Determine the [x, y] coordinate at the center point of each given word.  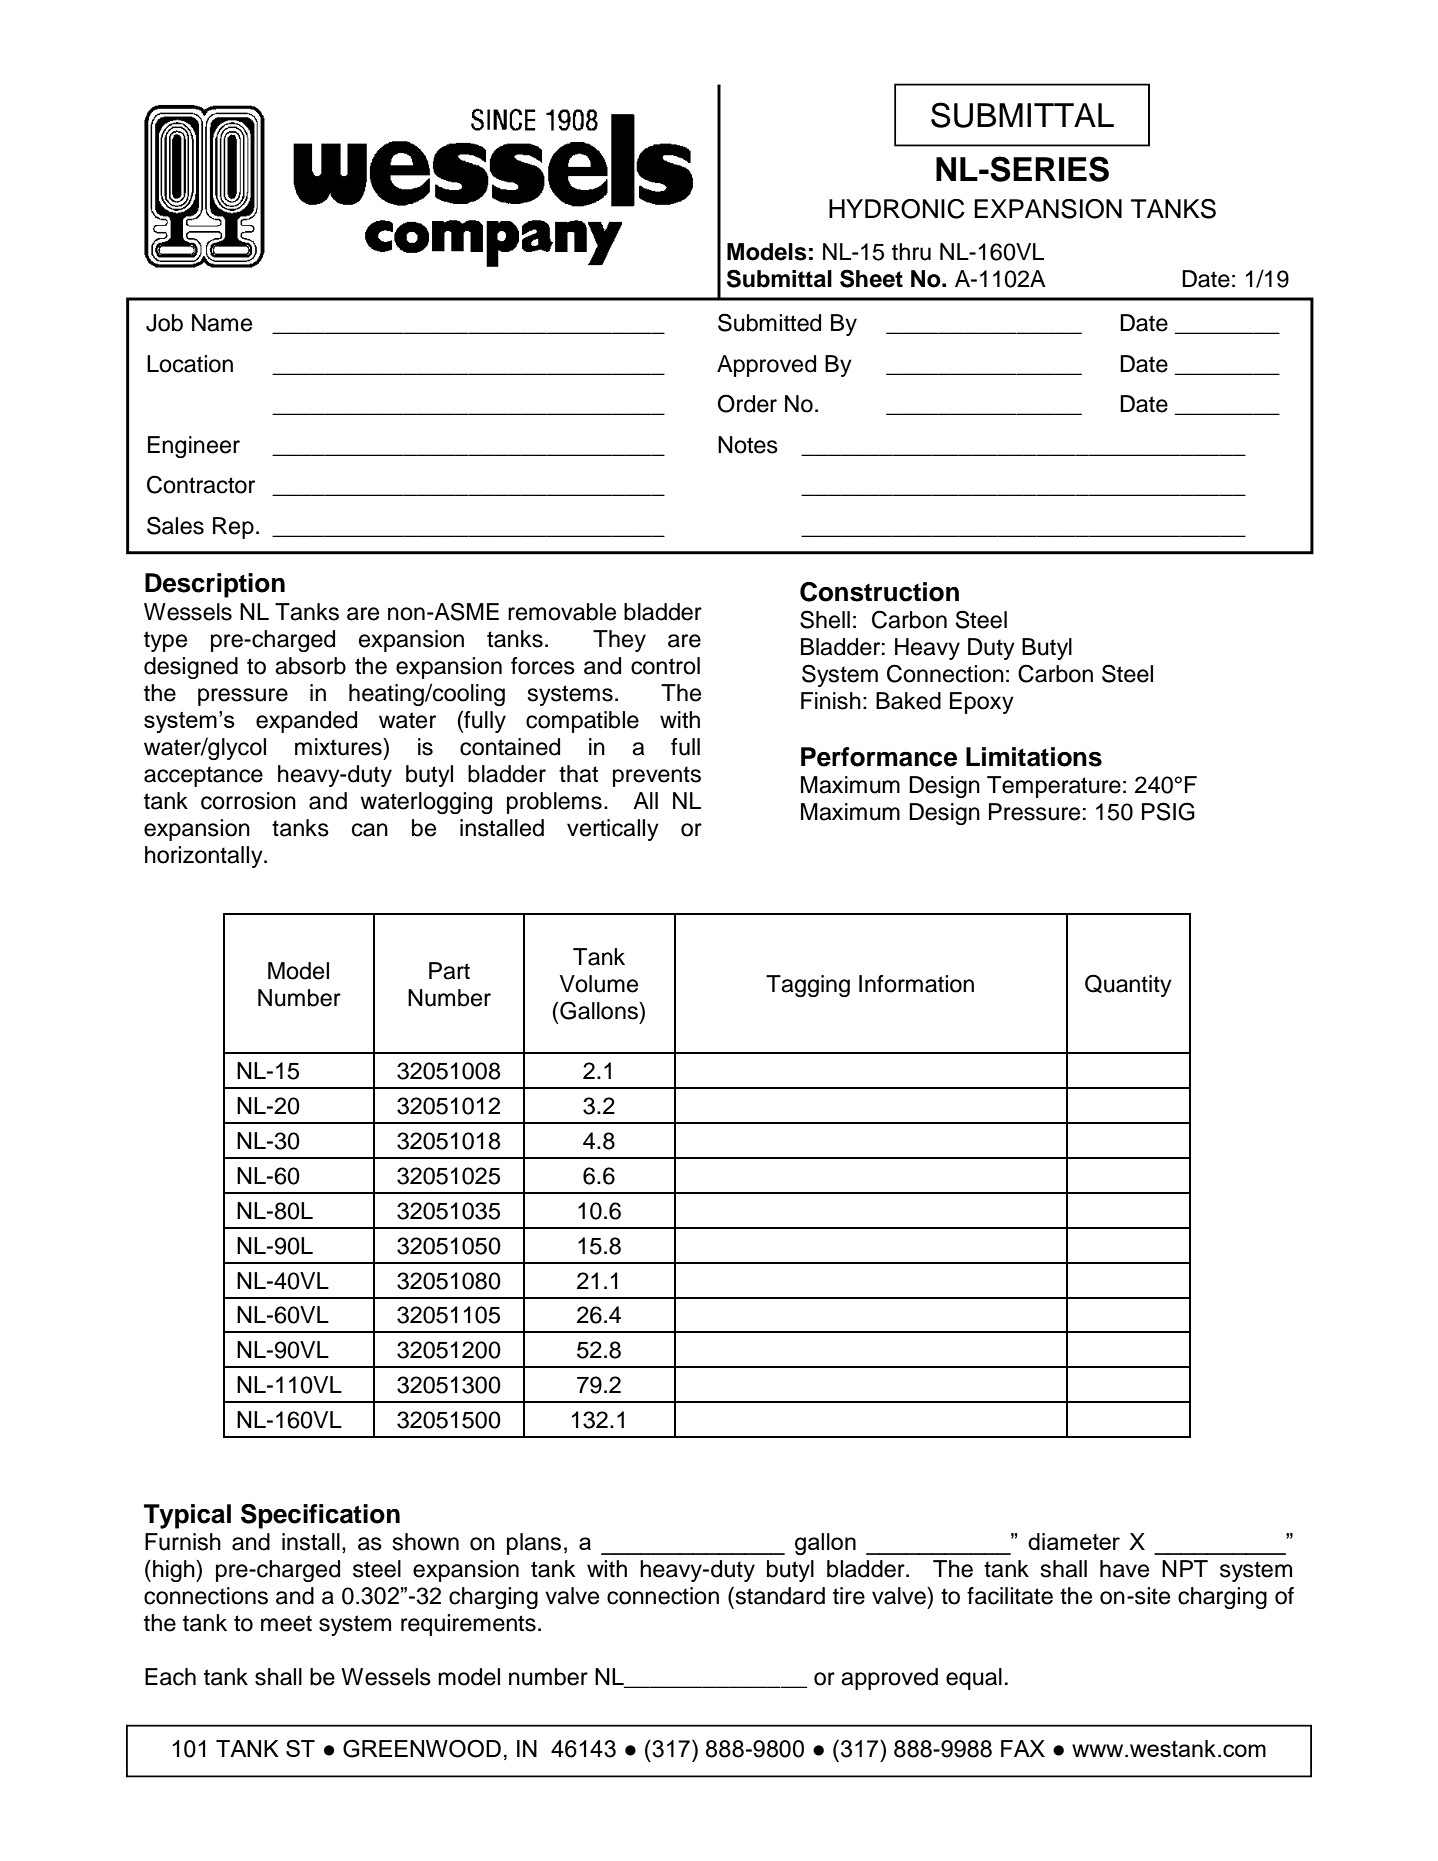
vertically [613, 830]
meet [286, 1623]
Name [222, 323]
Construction [879, 592]
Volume [599, 984]
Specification [320, 1516]
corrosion [248, 801]
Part [449, 971]
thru [911, 252]
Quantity [1128, 985]
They [619, 641]
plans [534, 1544]
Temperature [1054, 787]
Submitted [769, 322]
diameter [1074, 1541]
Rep [233, 528]
